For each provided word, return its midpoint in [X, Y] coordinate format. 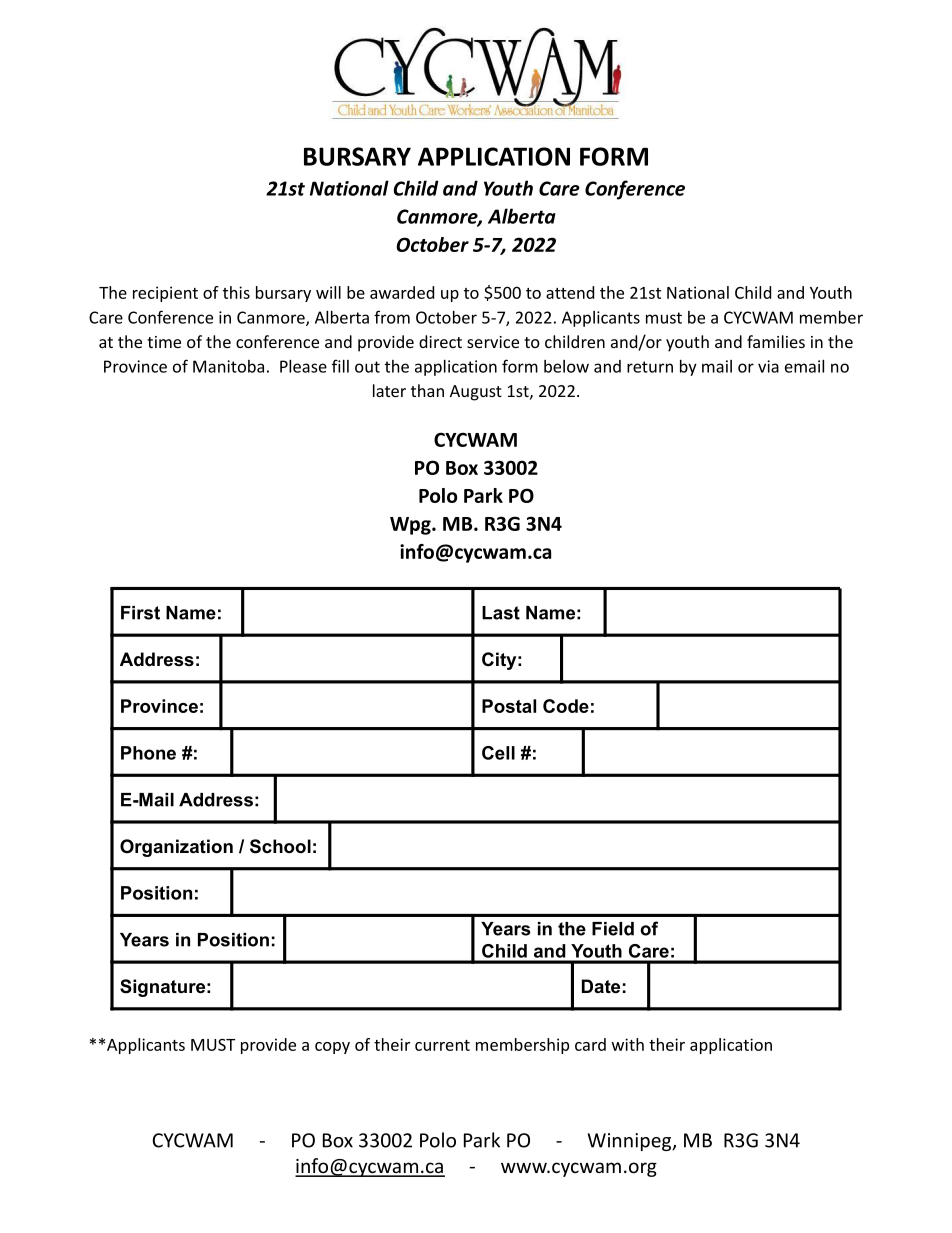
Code [566, 706]
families [776, 341]
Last [501, 613]
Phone [148, 753]
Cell [498, 753]
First [140, 613]
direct [440, 341]
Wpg [411, 526]
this [236, 292]
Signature [162, 988]
